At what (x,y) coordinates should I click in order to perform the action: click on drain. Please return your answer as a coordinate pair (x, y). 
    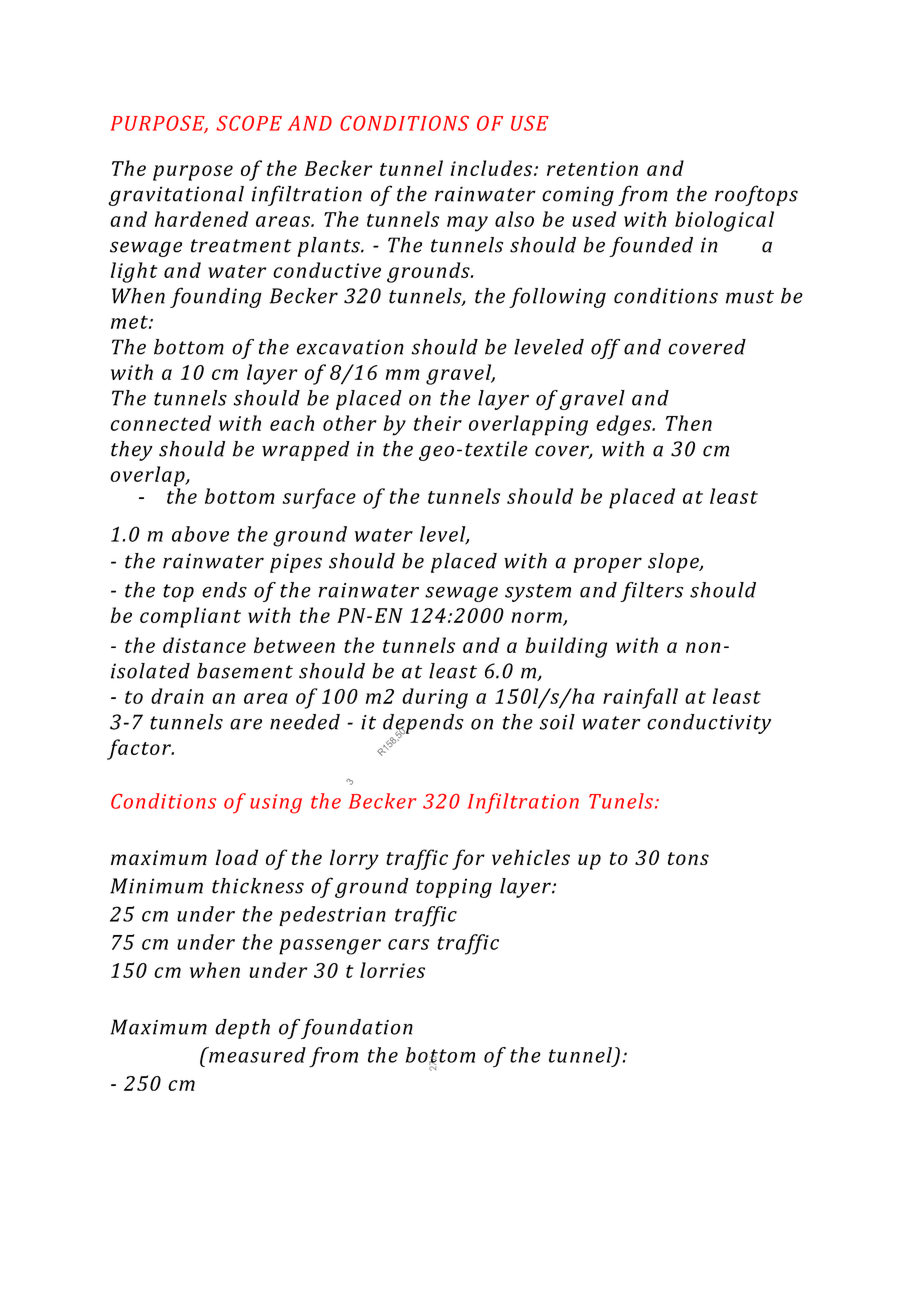
    Looking at the image, I should click on (177, 696).
